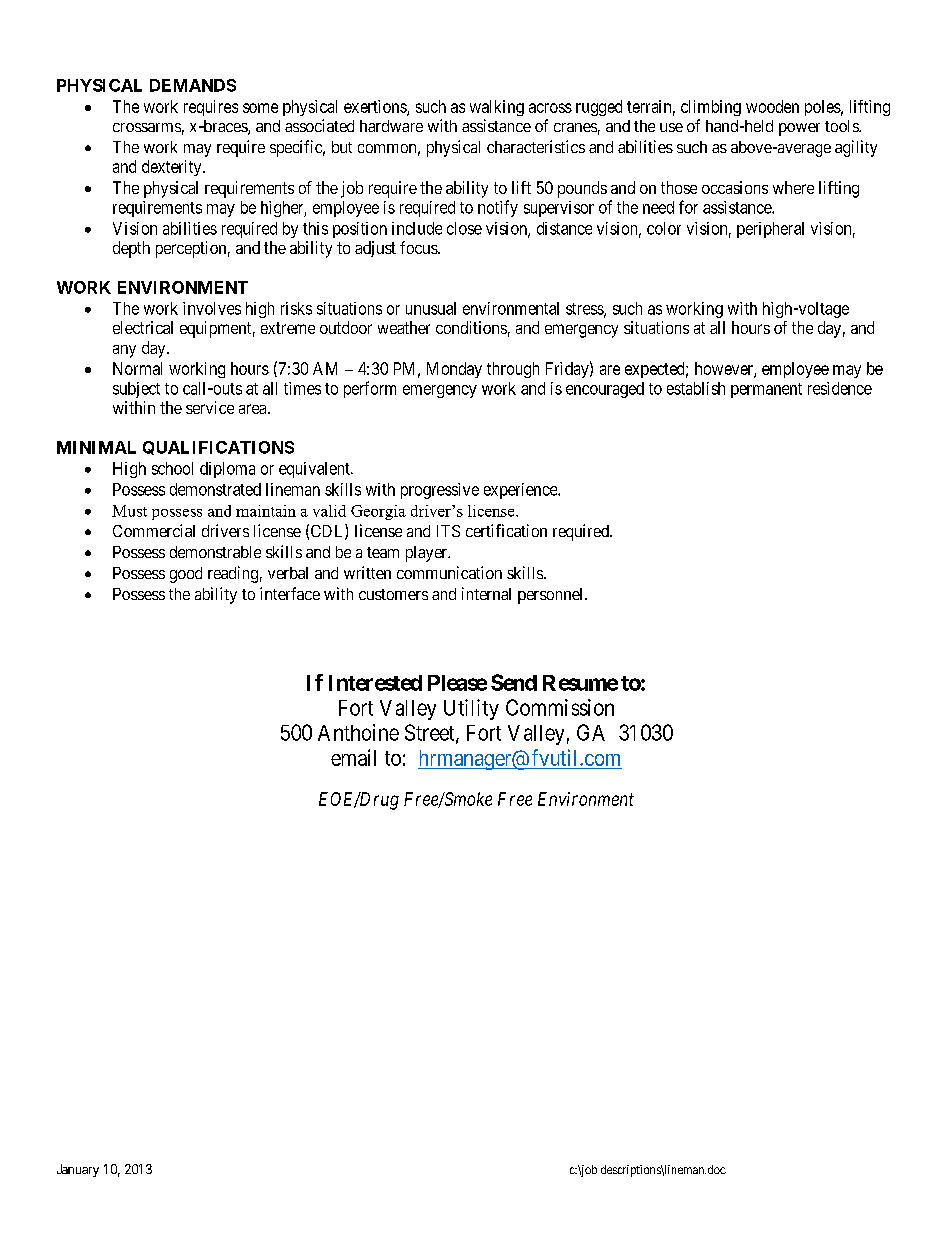 The image size is (952, 1233). I want to click on permanent, so click(766, 390).
